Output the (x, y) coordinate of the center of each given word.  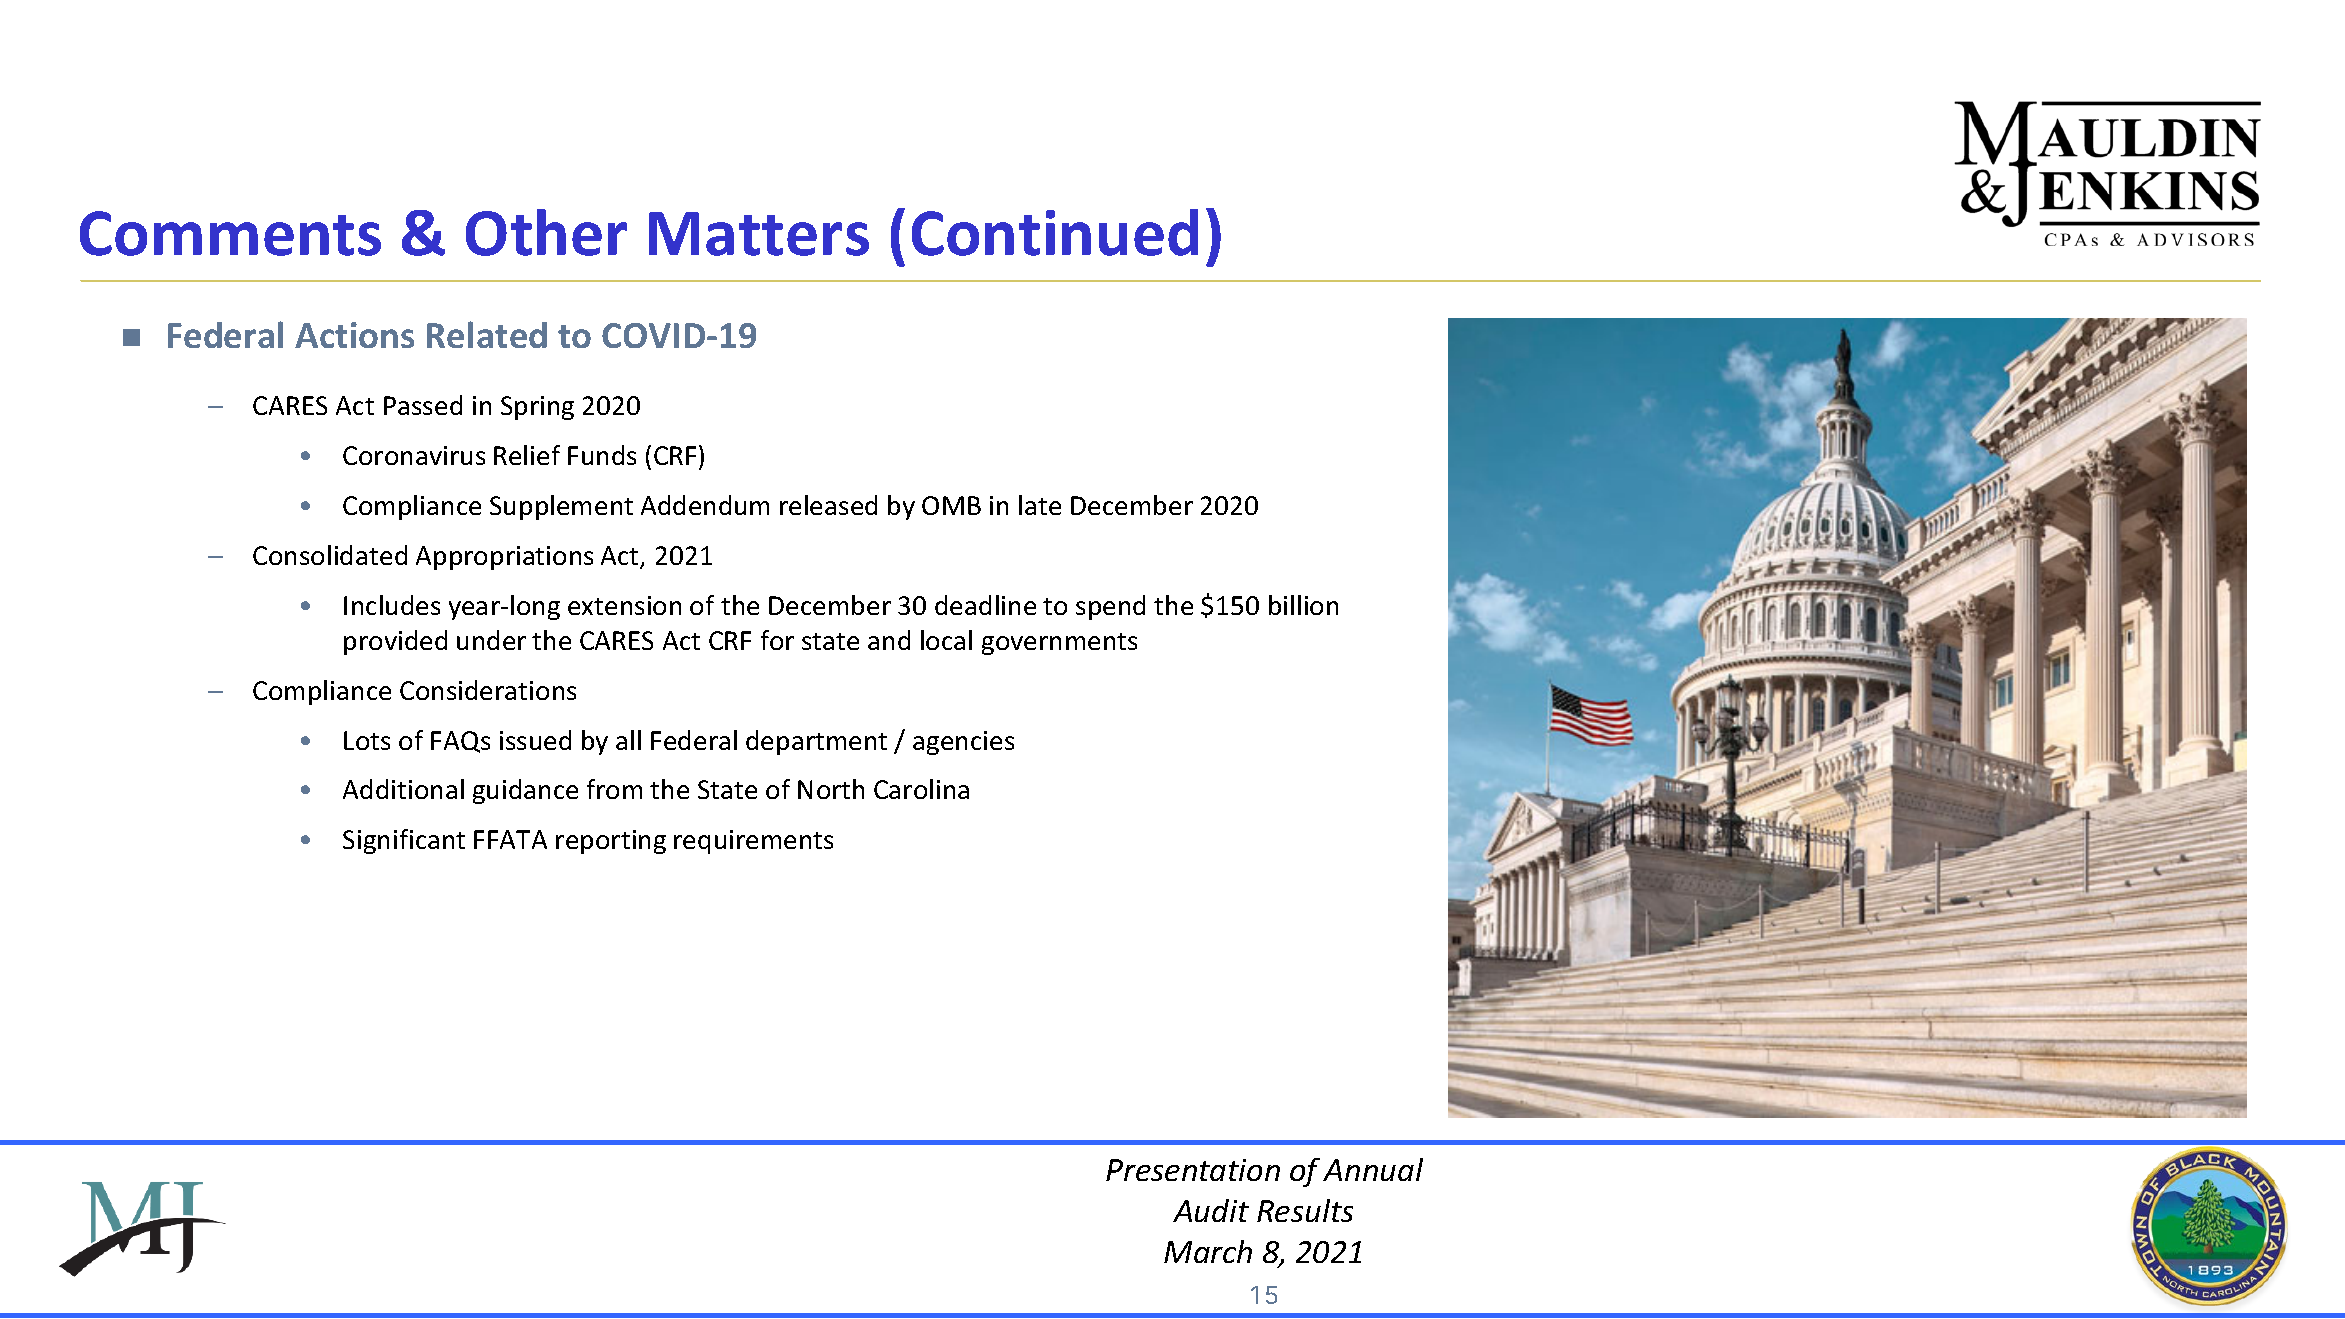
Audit (1211, 1210)
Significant (404, 841)
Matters (759, 234)
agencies (963, 743)
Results (1305, 1210)
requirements (753, 842)
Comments (230, 233)
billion (1303, 605)
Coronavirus (414, 455)
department (816, 742)
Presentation (1193, 1170)
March (1208, 1251)
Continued (1055, 232)
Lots (367, 740)
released (828, 505)
